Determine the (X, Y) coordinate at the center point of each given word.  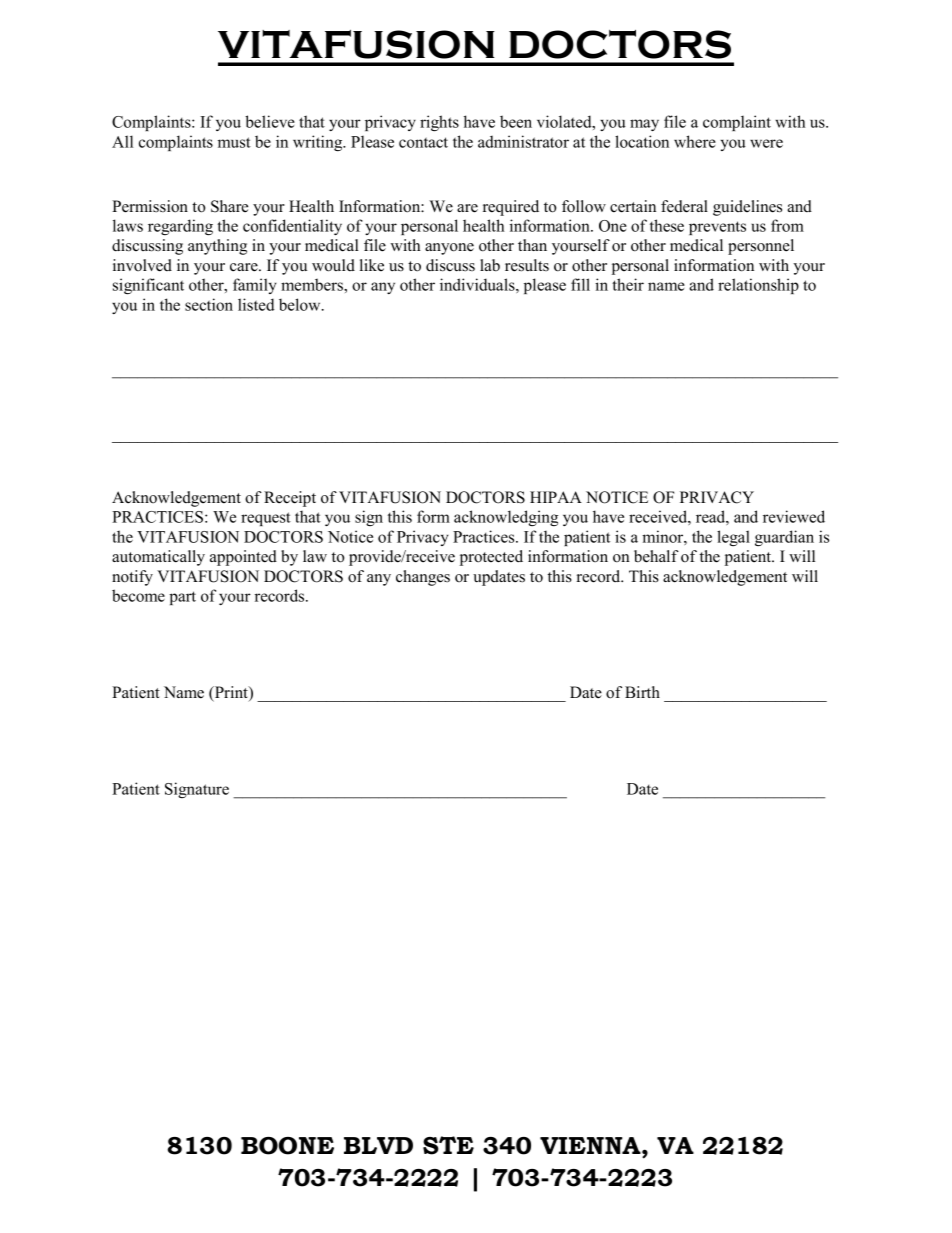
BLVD (378, 1145)
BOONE (287, 1146)
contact (423, 142)
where (695, 141)
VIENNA (591, 1145)
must (234, 142)
